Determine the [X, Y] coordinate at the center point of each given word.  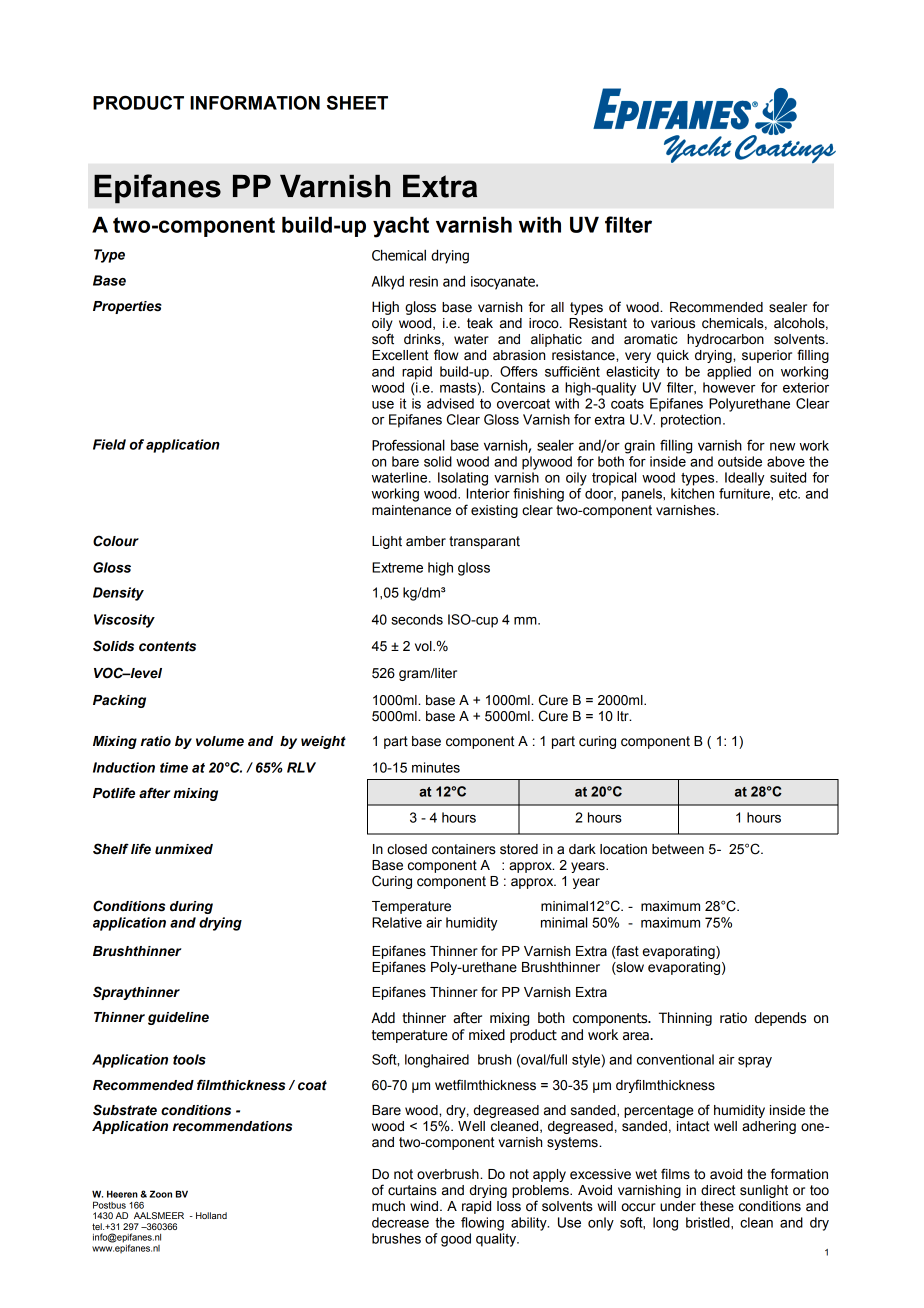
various [673, 323]
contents [167, 646]
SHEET [357, 103]
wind [424, 1206]
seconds [417, 619]
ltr [624, 716]
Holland [211, 1215]
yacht [401, 227]
